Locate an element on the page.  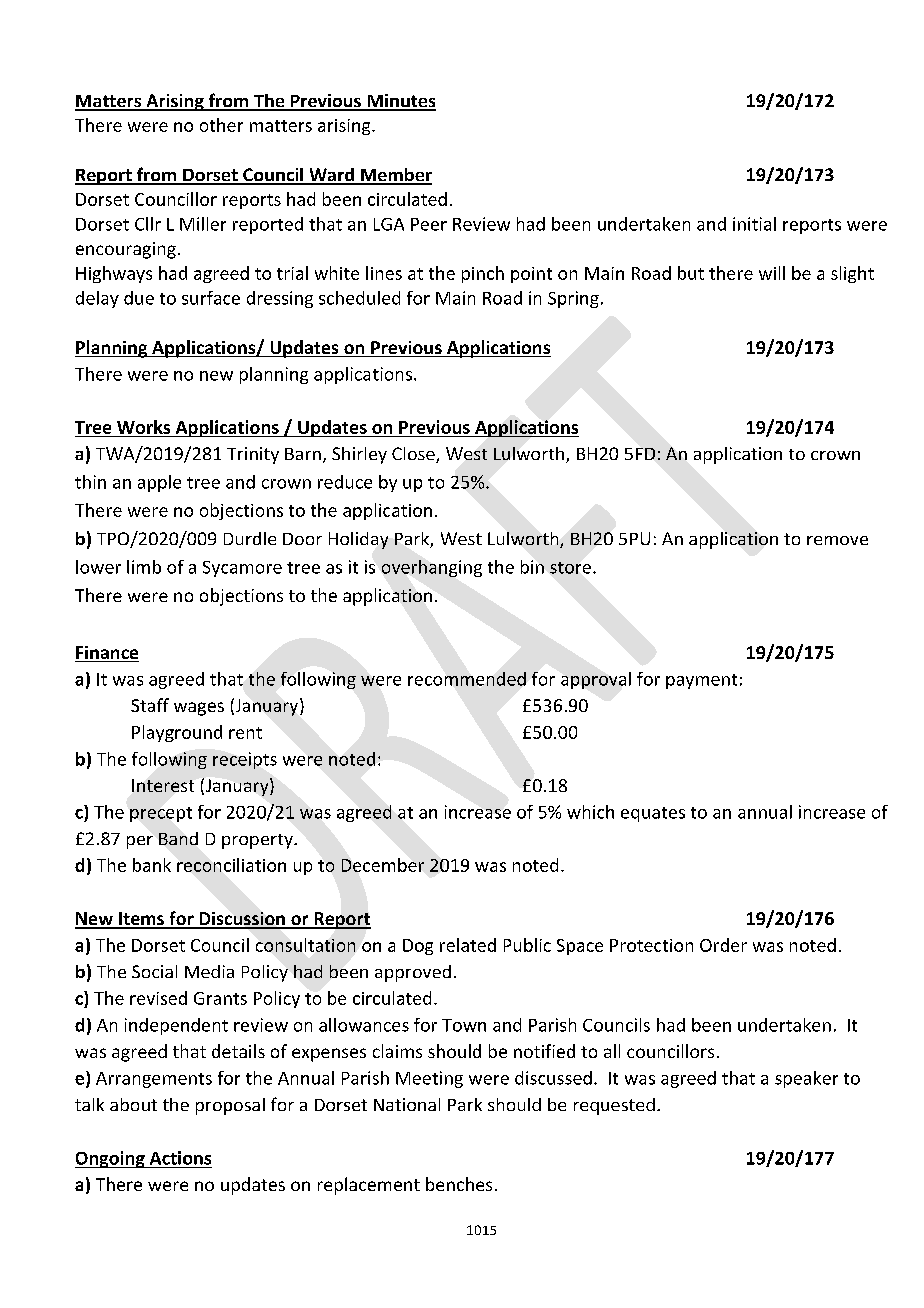
apple is located at coordinates (159, 483).
